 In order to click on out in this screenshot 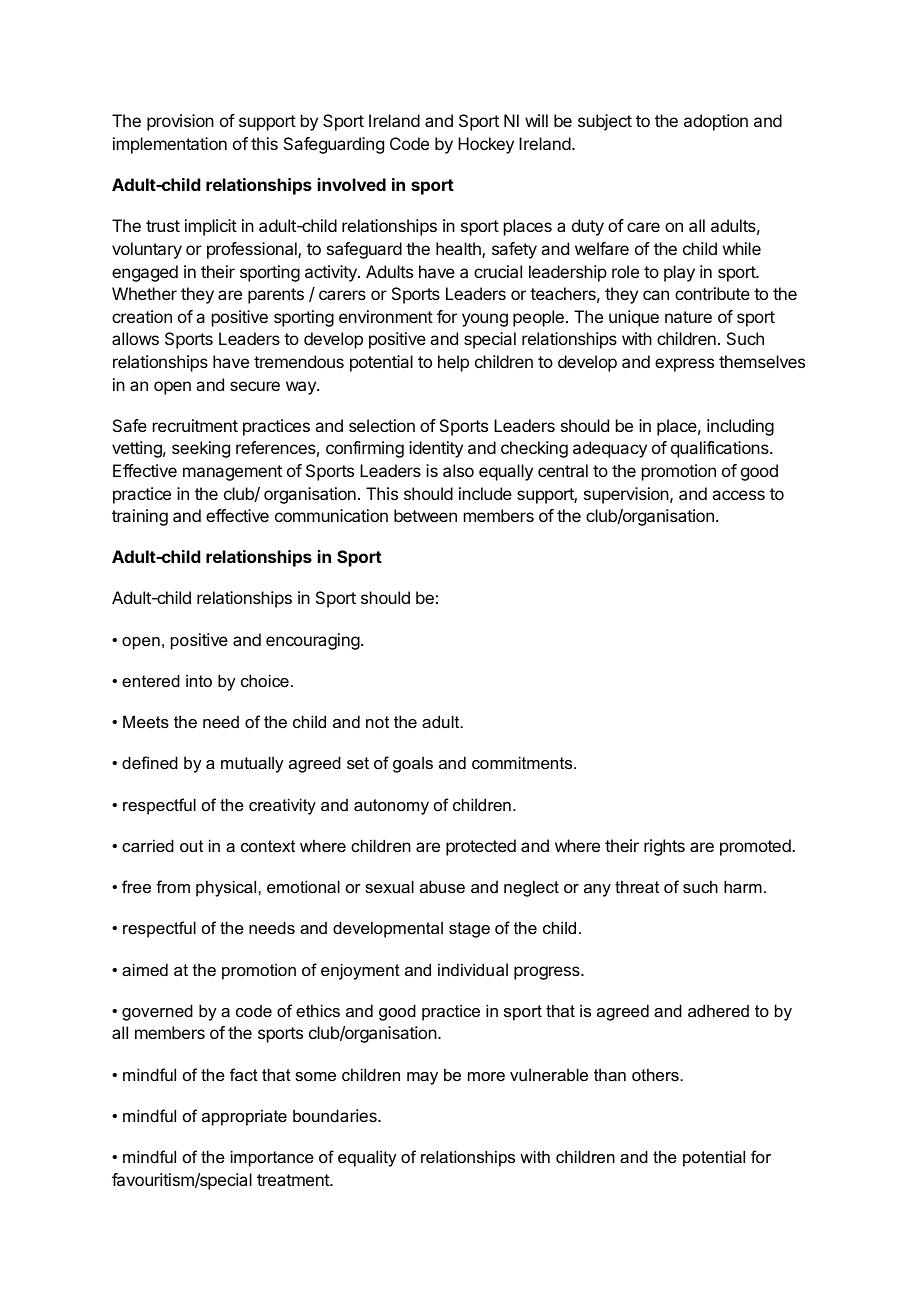, I will do `click(191, 846)`.
